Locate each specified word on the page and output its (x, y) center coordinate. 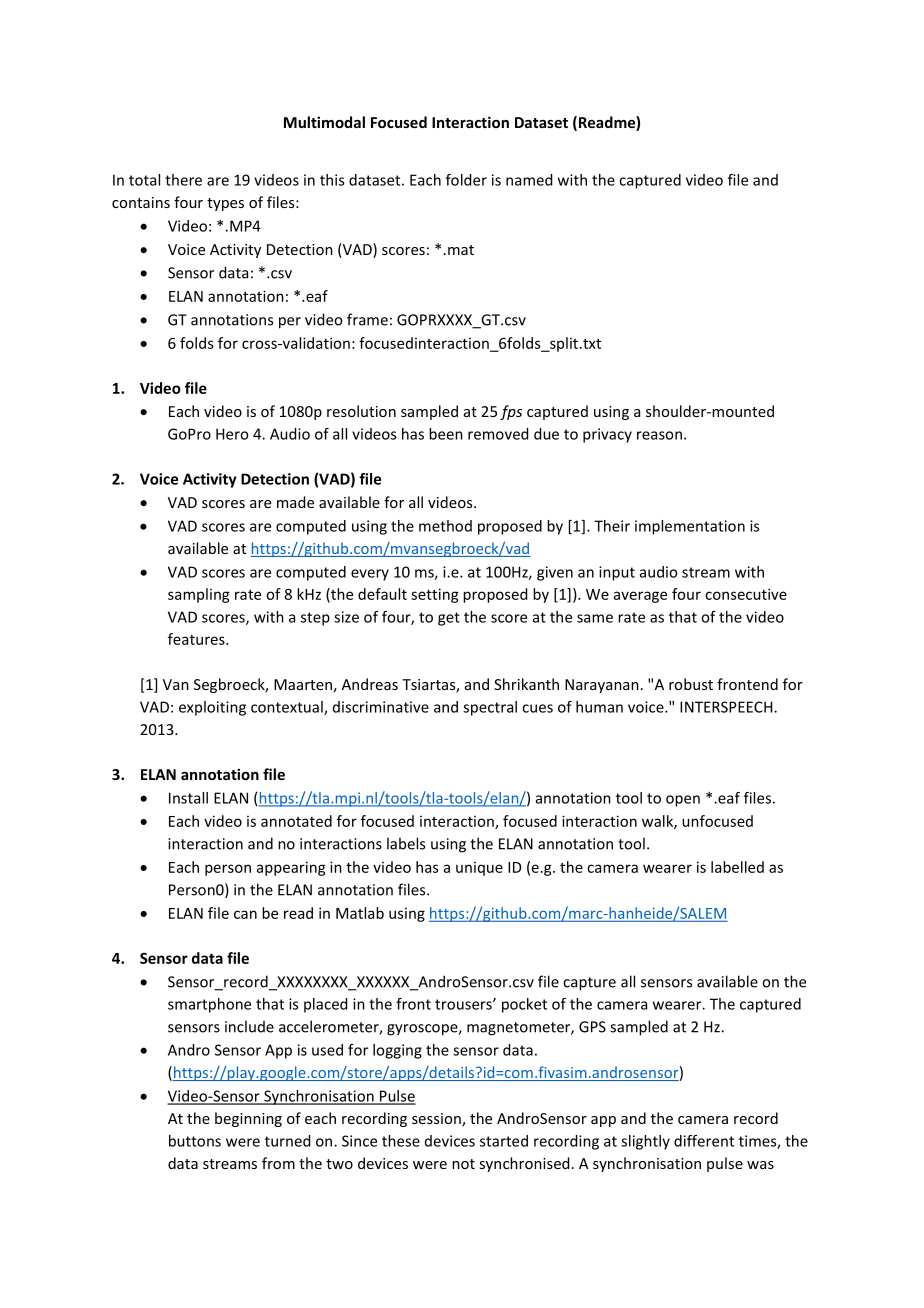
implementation (690, 527)
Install (188, 798)
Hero (232, 434)
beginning (248, 1119)
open (683, 801)
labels (406, 843)
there (183, 180)
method (445, 526)
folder (466, 180)
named (529, 180)
